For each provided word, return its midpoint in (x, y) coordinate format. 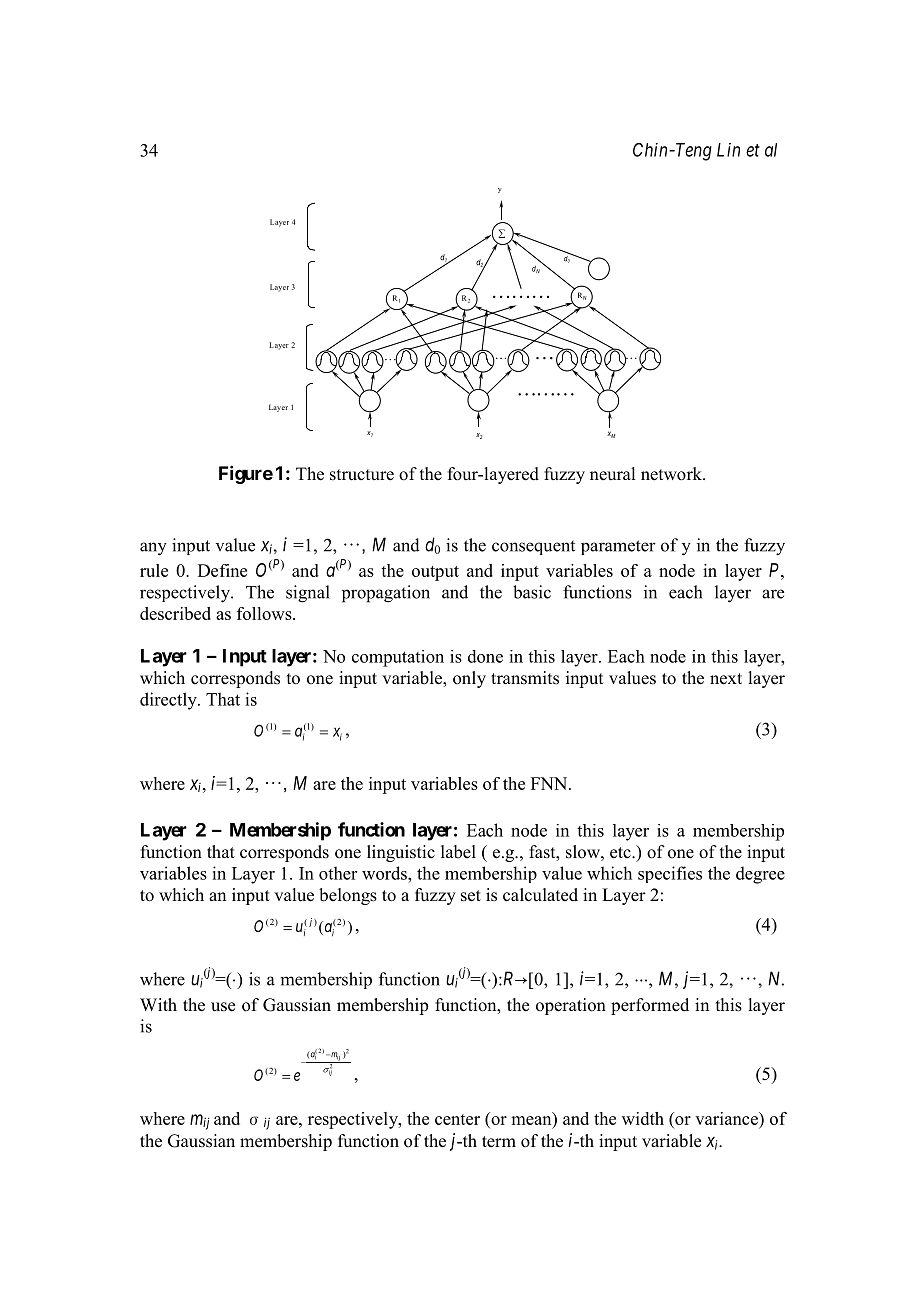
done (485, 656)
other (338, 873)
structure (362, 475)
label (458, 852)
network (672, 474)
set (471, 896)
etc (621, 853)
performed (650, 1006)
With (158, 1004)
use (223, 1007)
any (153, 549)
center (457, 1119)
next (726, 679)
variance (727, 1118)
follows (265, 613)
